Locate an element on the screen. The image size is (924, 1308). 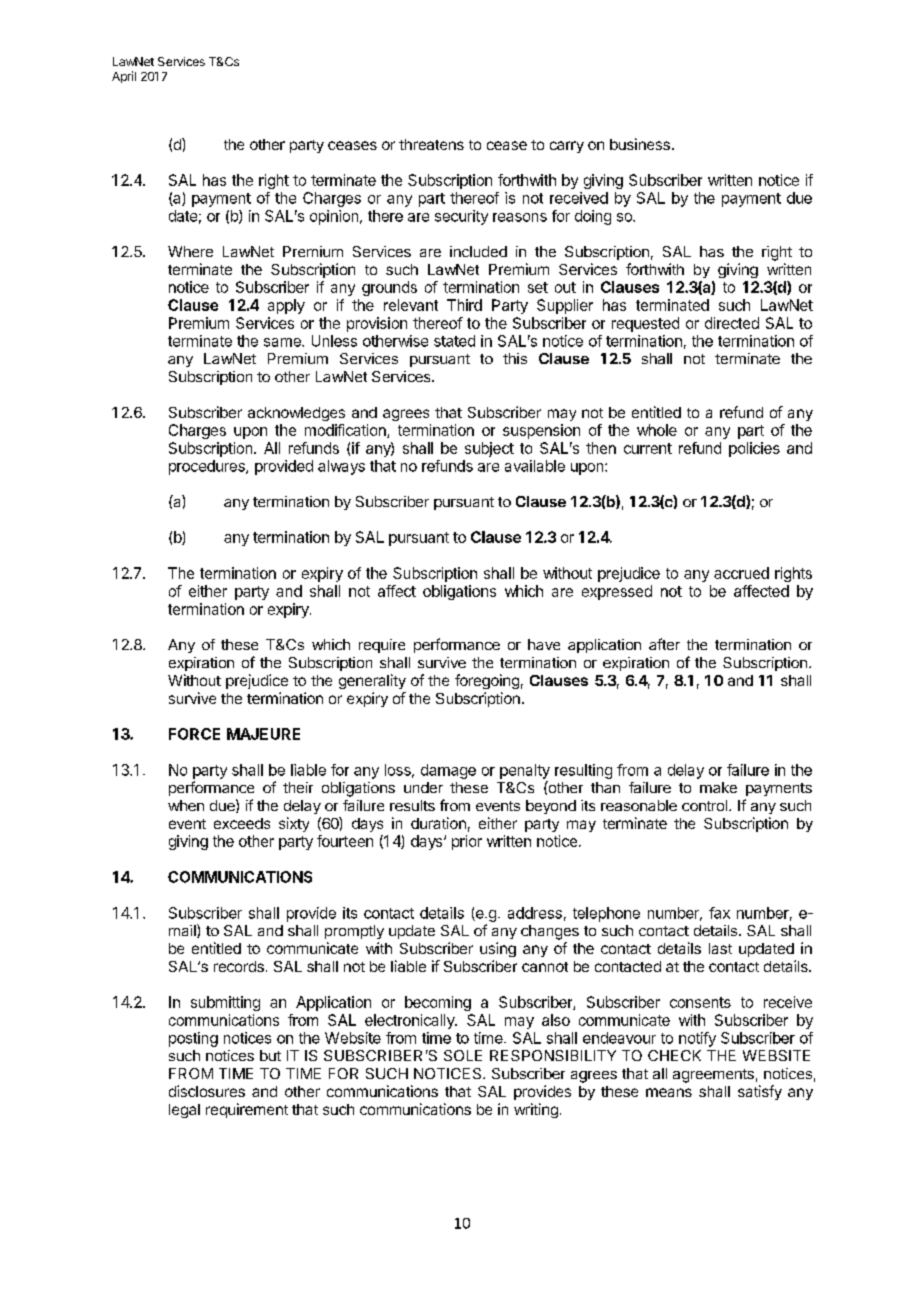
business is located at coordinates (640, 144).
